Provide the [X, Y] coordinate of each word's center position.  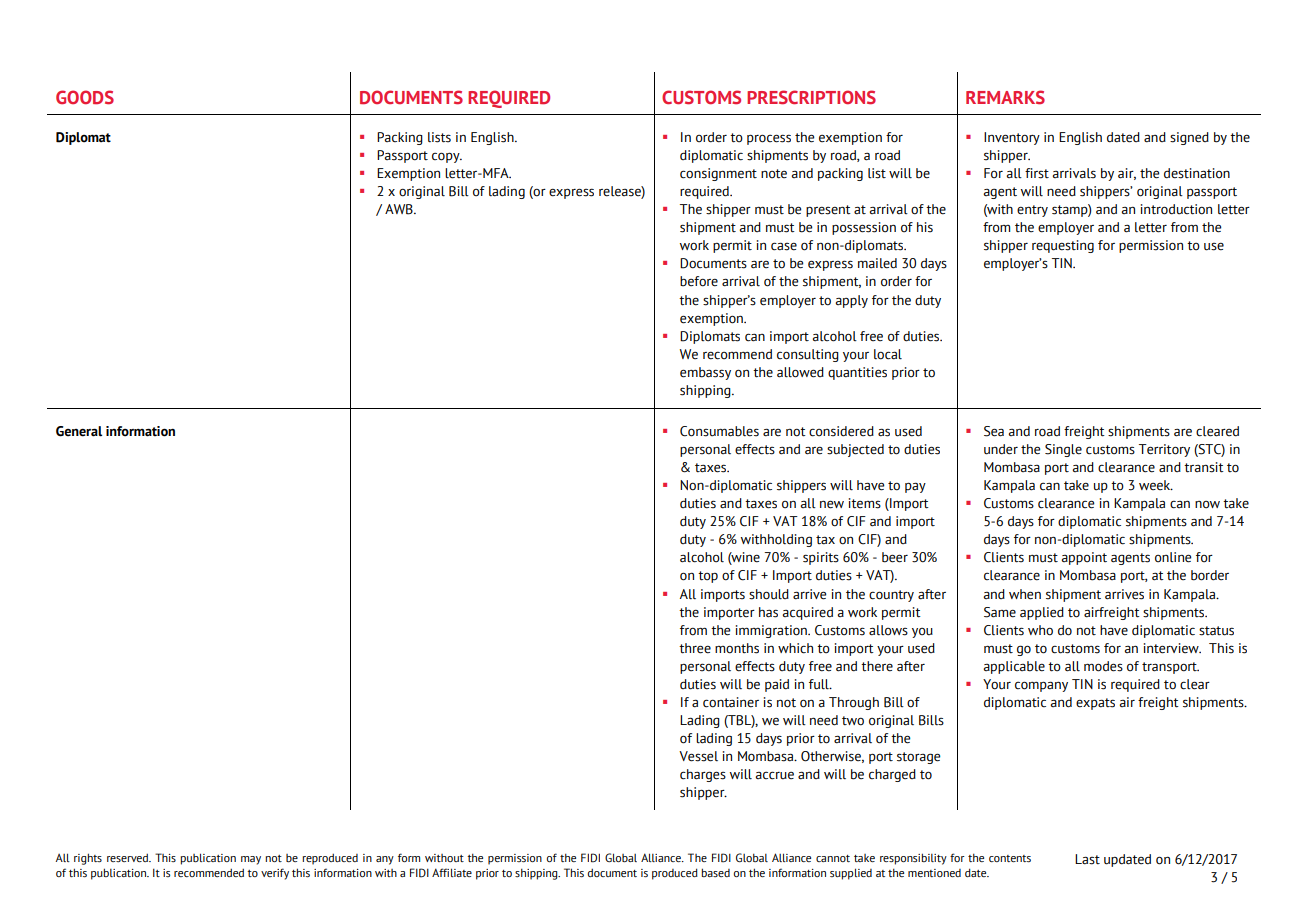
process [769, 139]
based [715, 872]
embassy [705, 373]
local [888, 354]
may [251, 860]
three [695, 648]
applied [1042, 613]
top [708, 577]
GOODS [85, 97]
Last [1087, 859]
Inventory [1012, 138]
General [79, 431]
